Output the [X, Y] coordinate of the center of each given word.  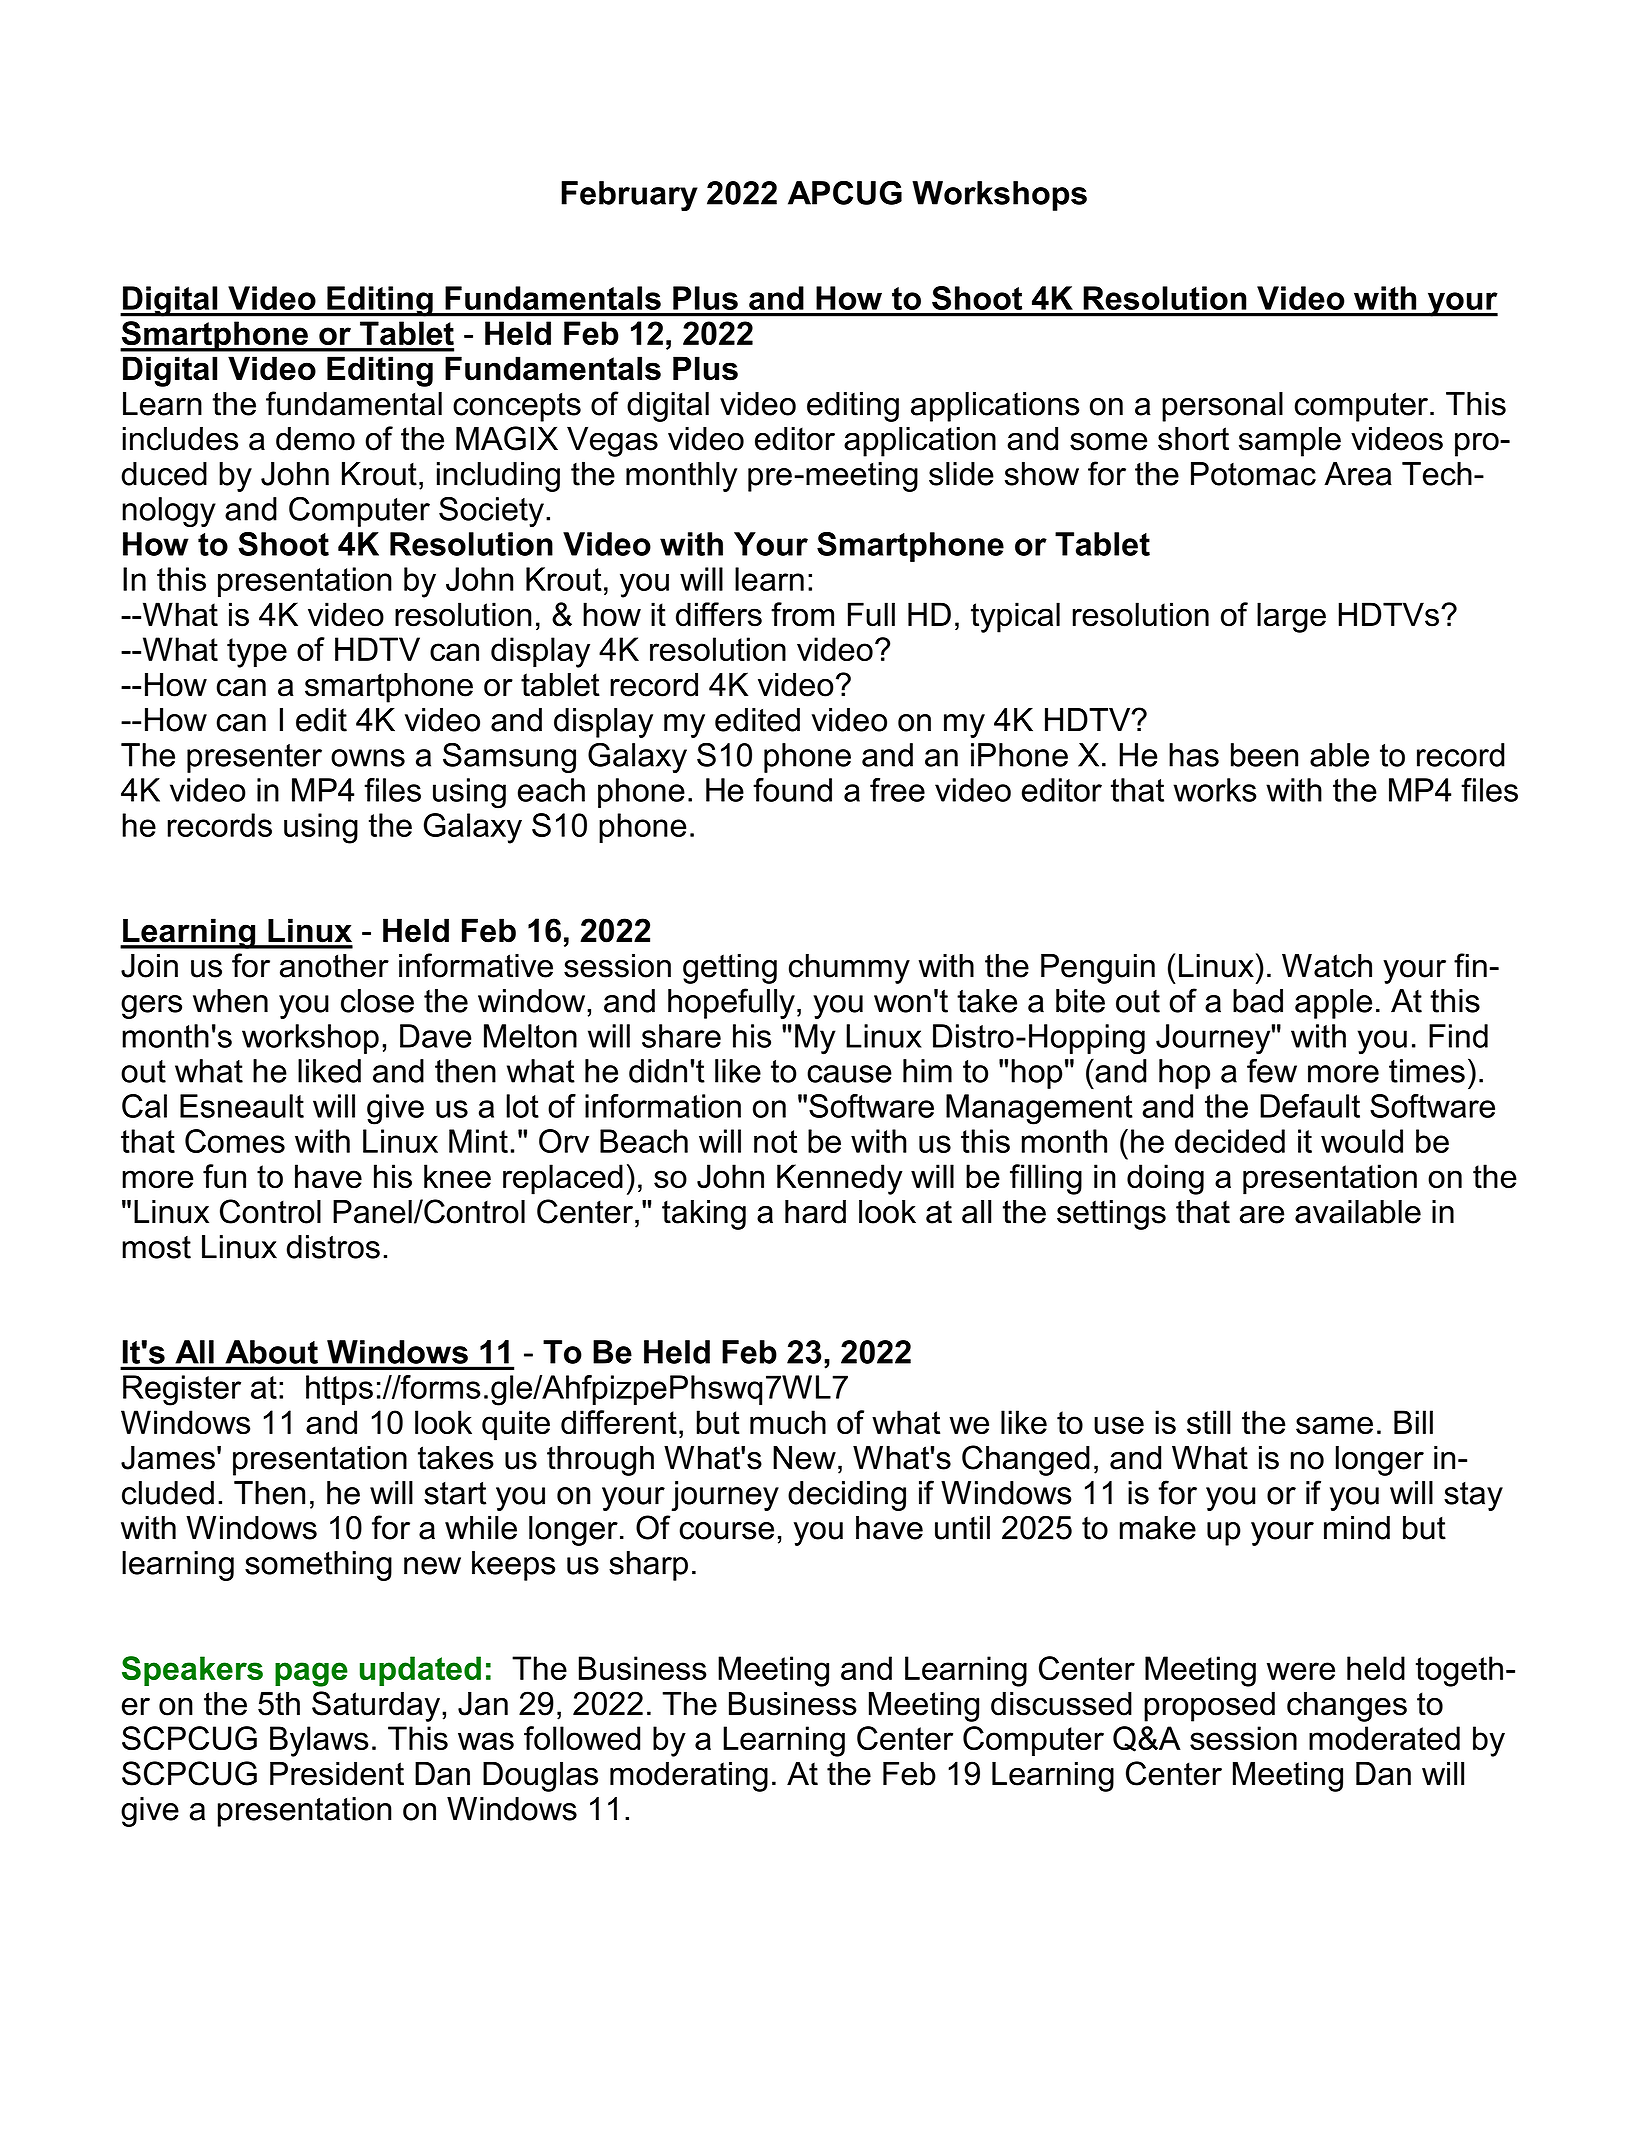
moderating [689, 1776]
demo [315, 438]
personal [1222, 407]
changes [1347, 1706]
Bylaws [319, 1741]
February [629, 196]
